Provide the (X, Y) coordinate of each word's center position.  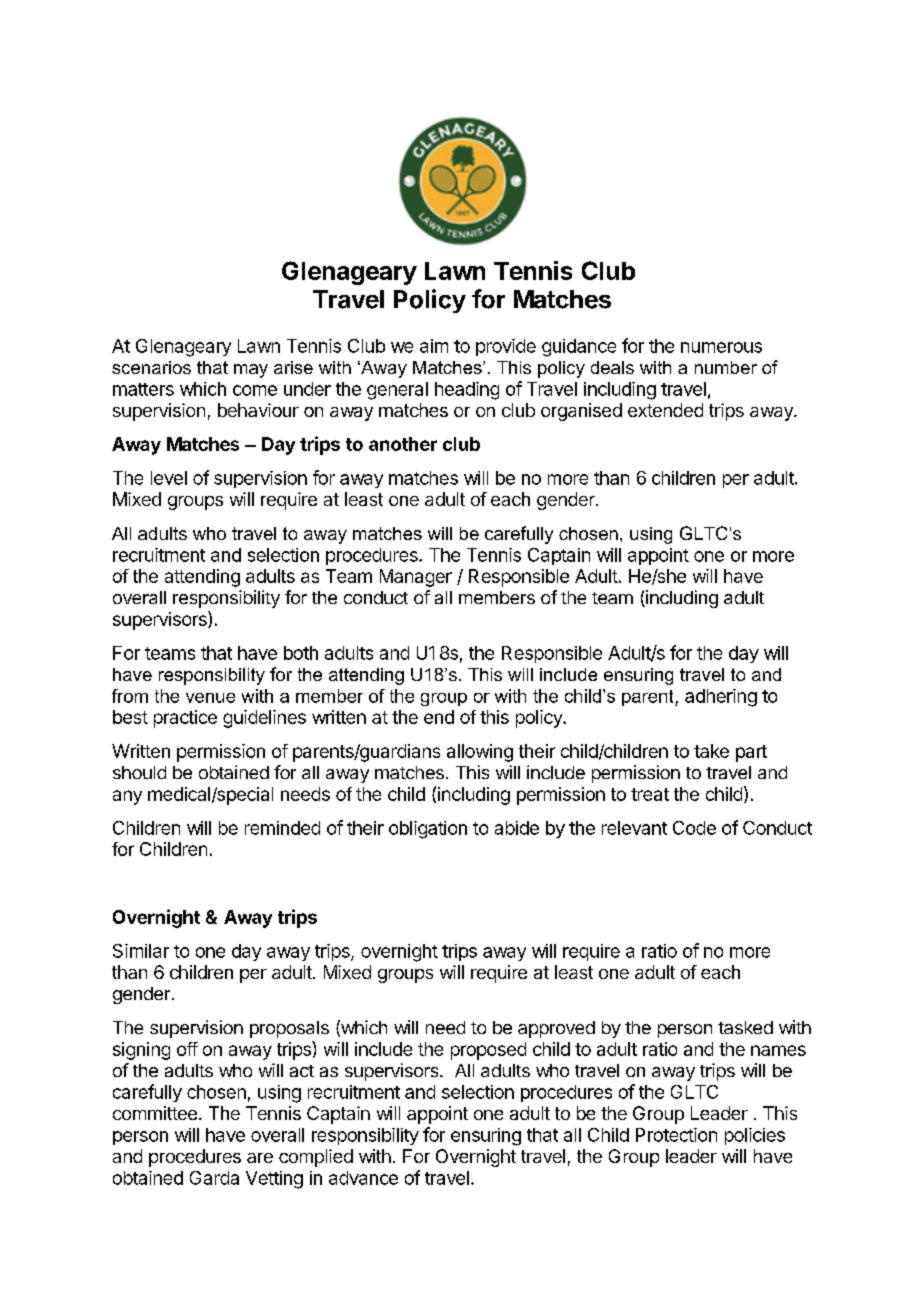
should (139, 772)
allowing (480, 753)
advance (363, 1178)
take (711, 751)
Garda (214, 1178)
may (251, 371)
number (726, 367)
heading (467, 391)
